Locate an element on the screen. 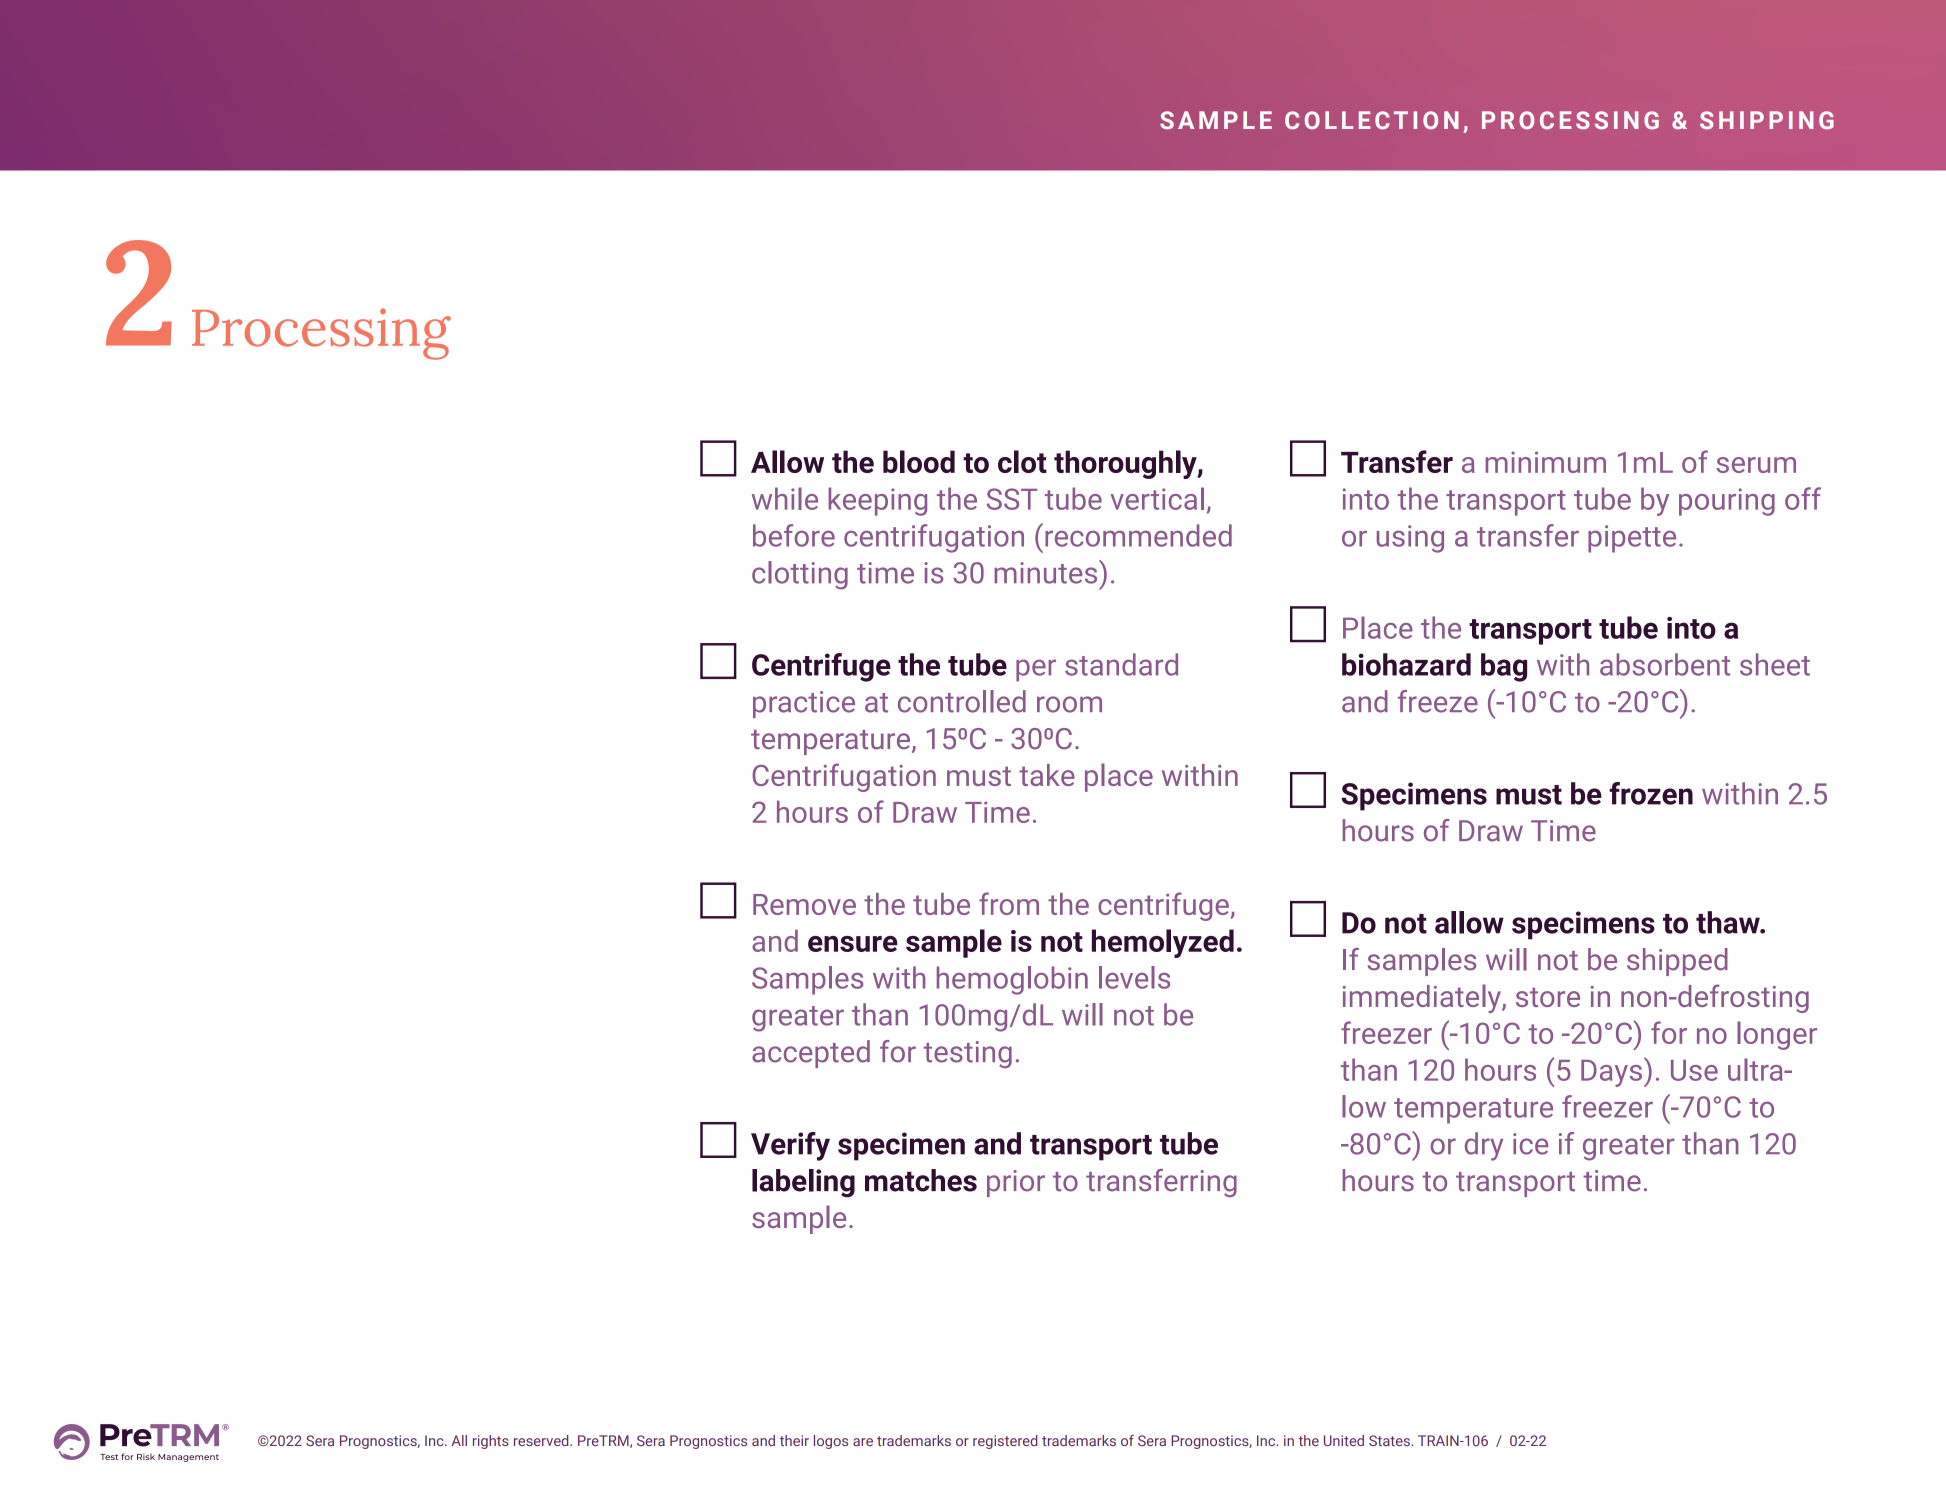 The height and width of the screenshot is (1503, 1946). pipette is located at coordinates (1632, 539).
